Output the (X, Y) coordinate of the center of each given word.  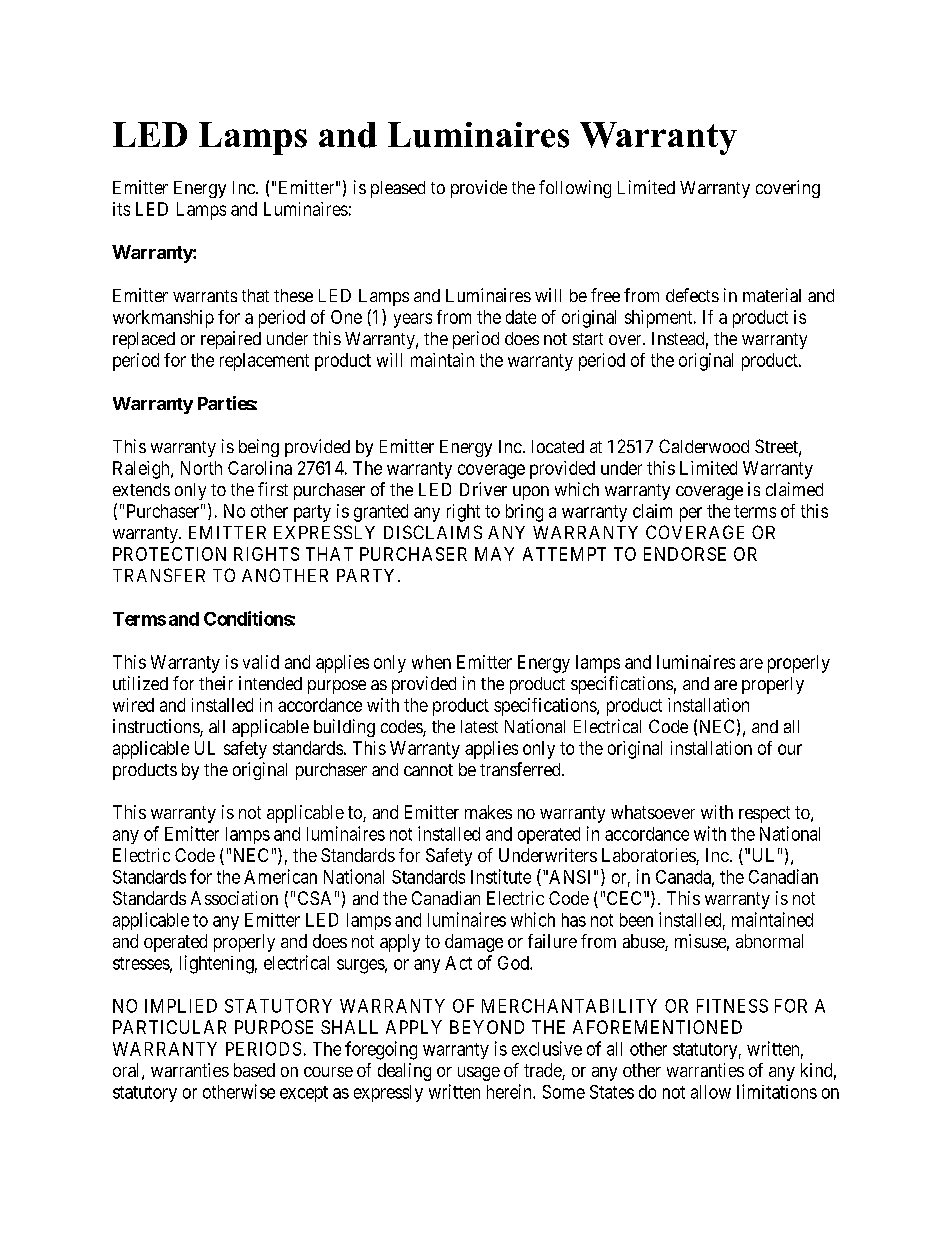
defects (692, 295)
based (254, 1070)
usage (479, 1074)
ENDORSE (685, 554)
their (216, 683)
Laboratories (649, 856)
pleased (398, 189)
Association (234, 898)
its (121, 209)
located (558, 446)
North (201, 468)
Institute (501, 876)
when (431, 662)
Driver (483, 489)
